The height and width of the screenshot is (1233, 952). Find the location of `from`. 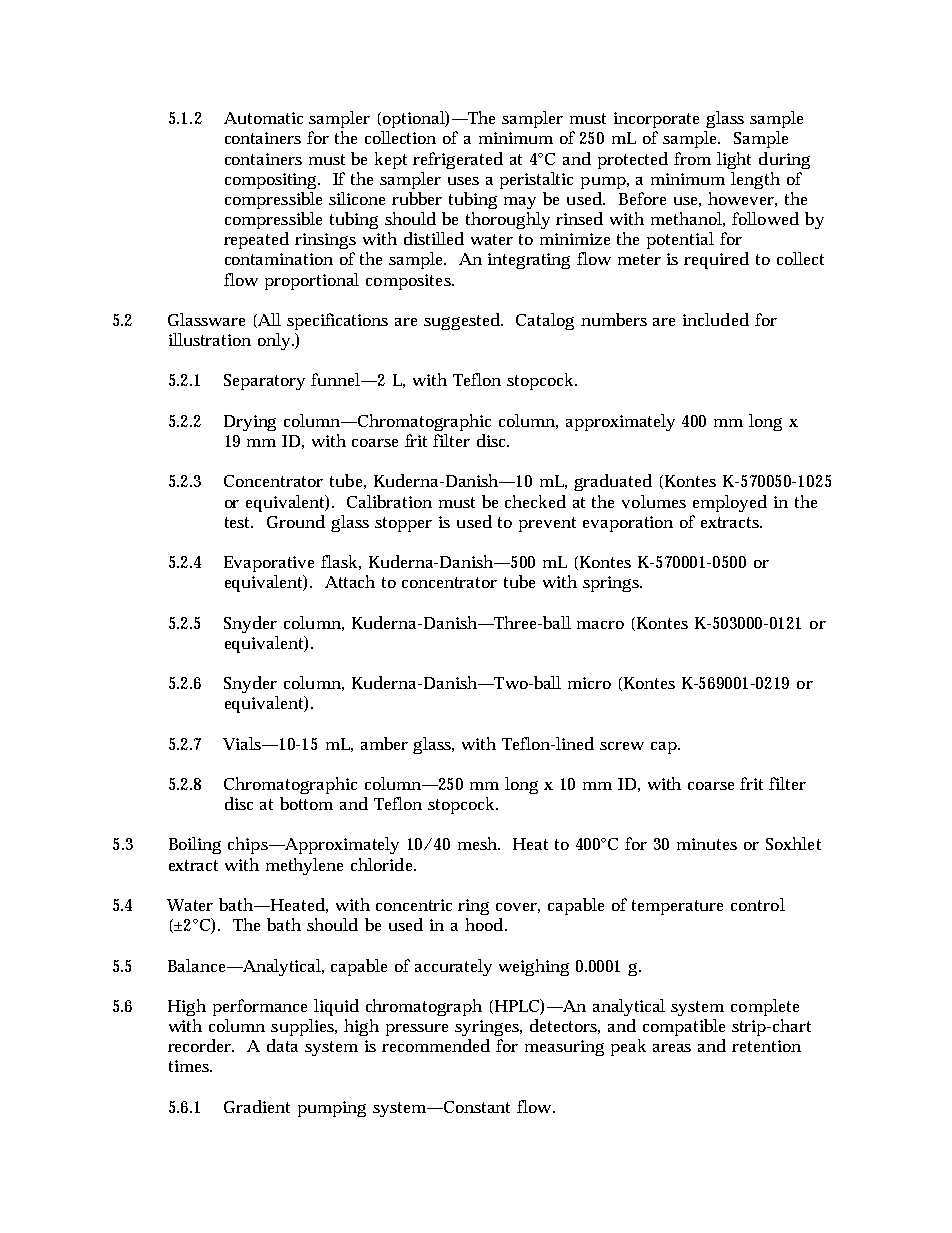

from is located at coordinates (692, 158).
